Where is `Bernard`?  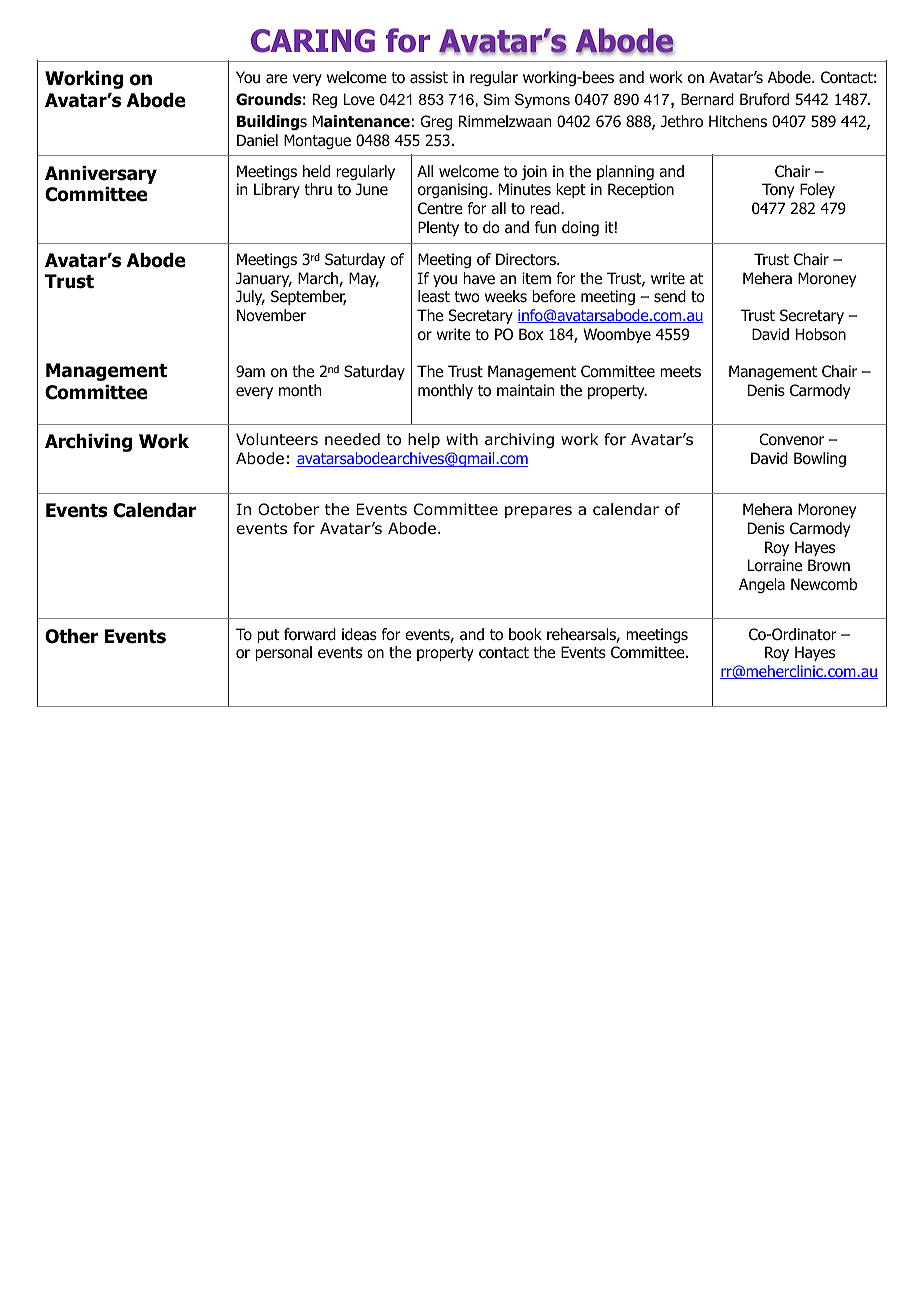 Bernard is located at coordinates (707, 99).
